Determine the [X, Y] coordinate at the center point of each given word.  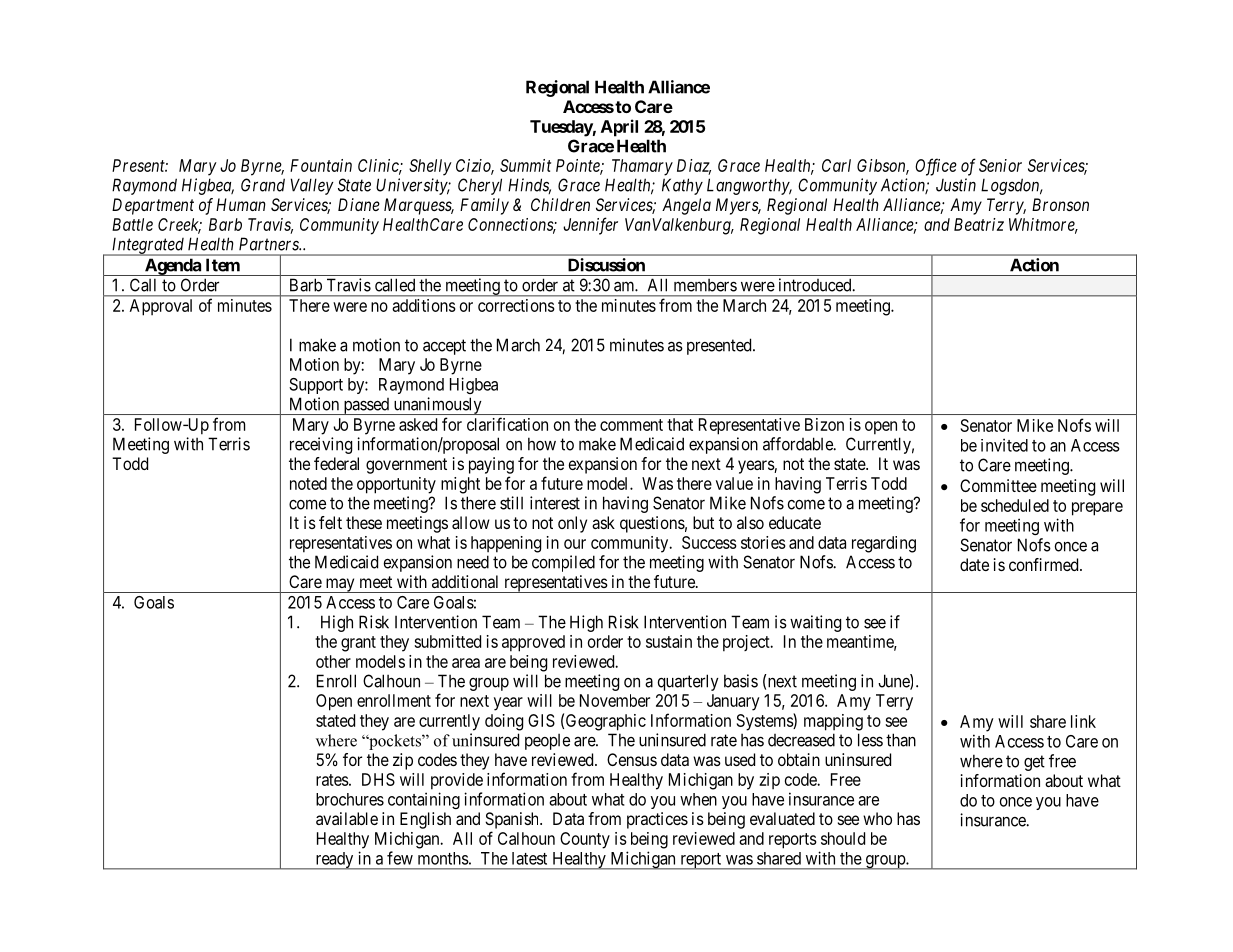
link [1083, 721]
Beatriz [979, 224]
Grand [263, 185]
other [333, 661]
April [619, 128]
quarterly [688, 682]
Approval [161, 307]
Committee [998, 485]
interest [555, 503]
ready [334, 861]
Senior [1000, 165]
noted [308, 483]
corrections [516, 305]
